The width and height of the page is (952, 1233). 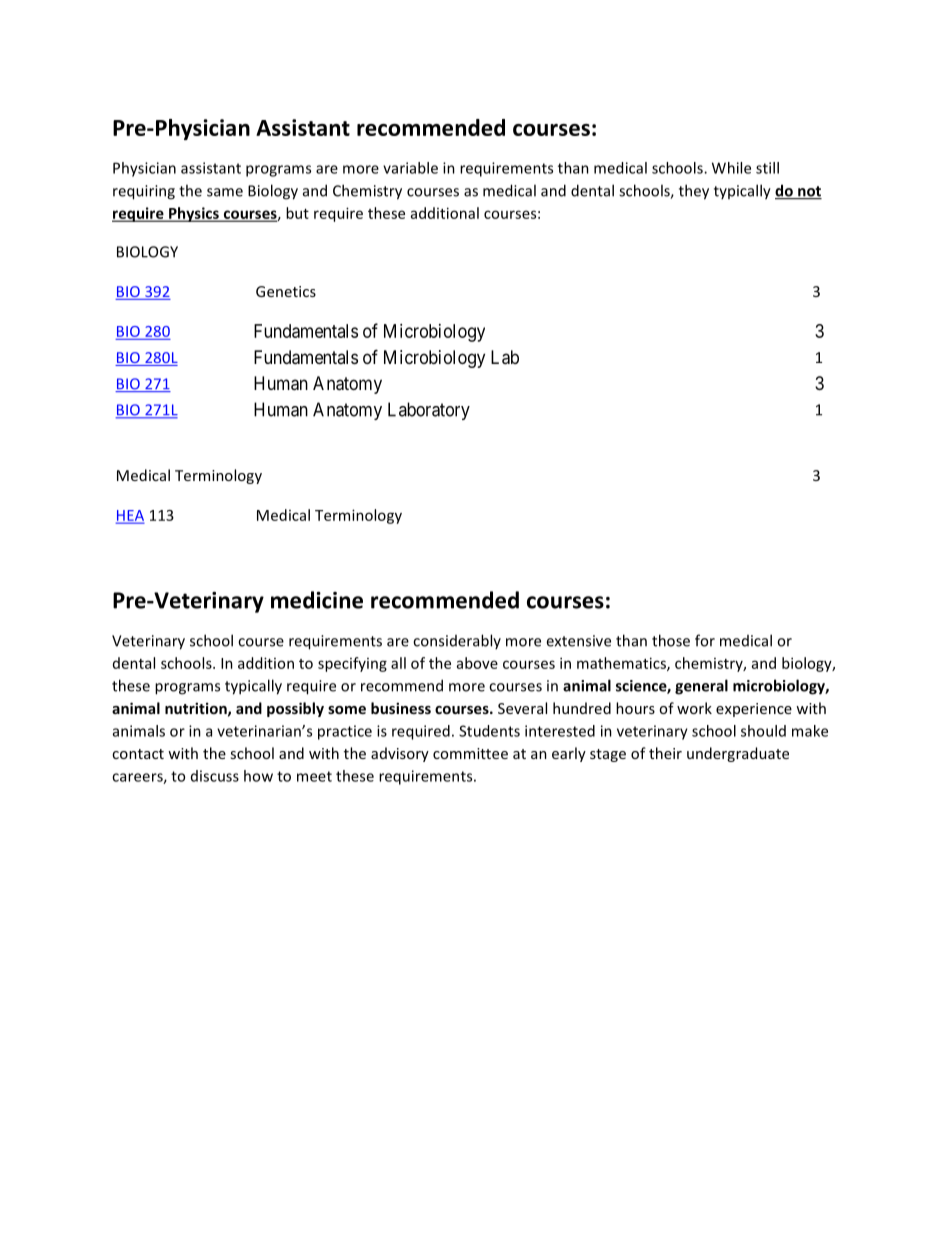 What do you see at coordinates (694, 192) in the page?
I see `they` at bounding box center [694, 192].
